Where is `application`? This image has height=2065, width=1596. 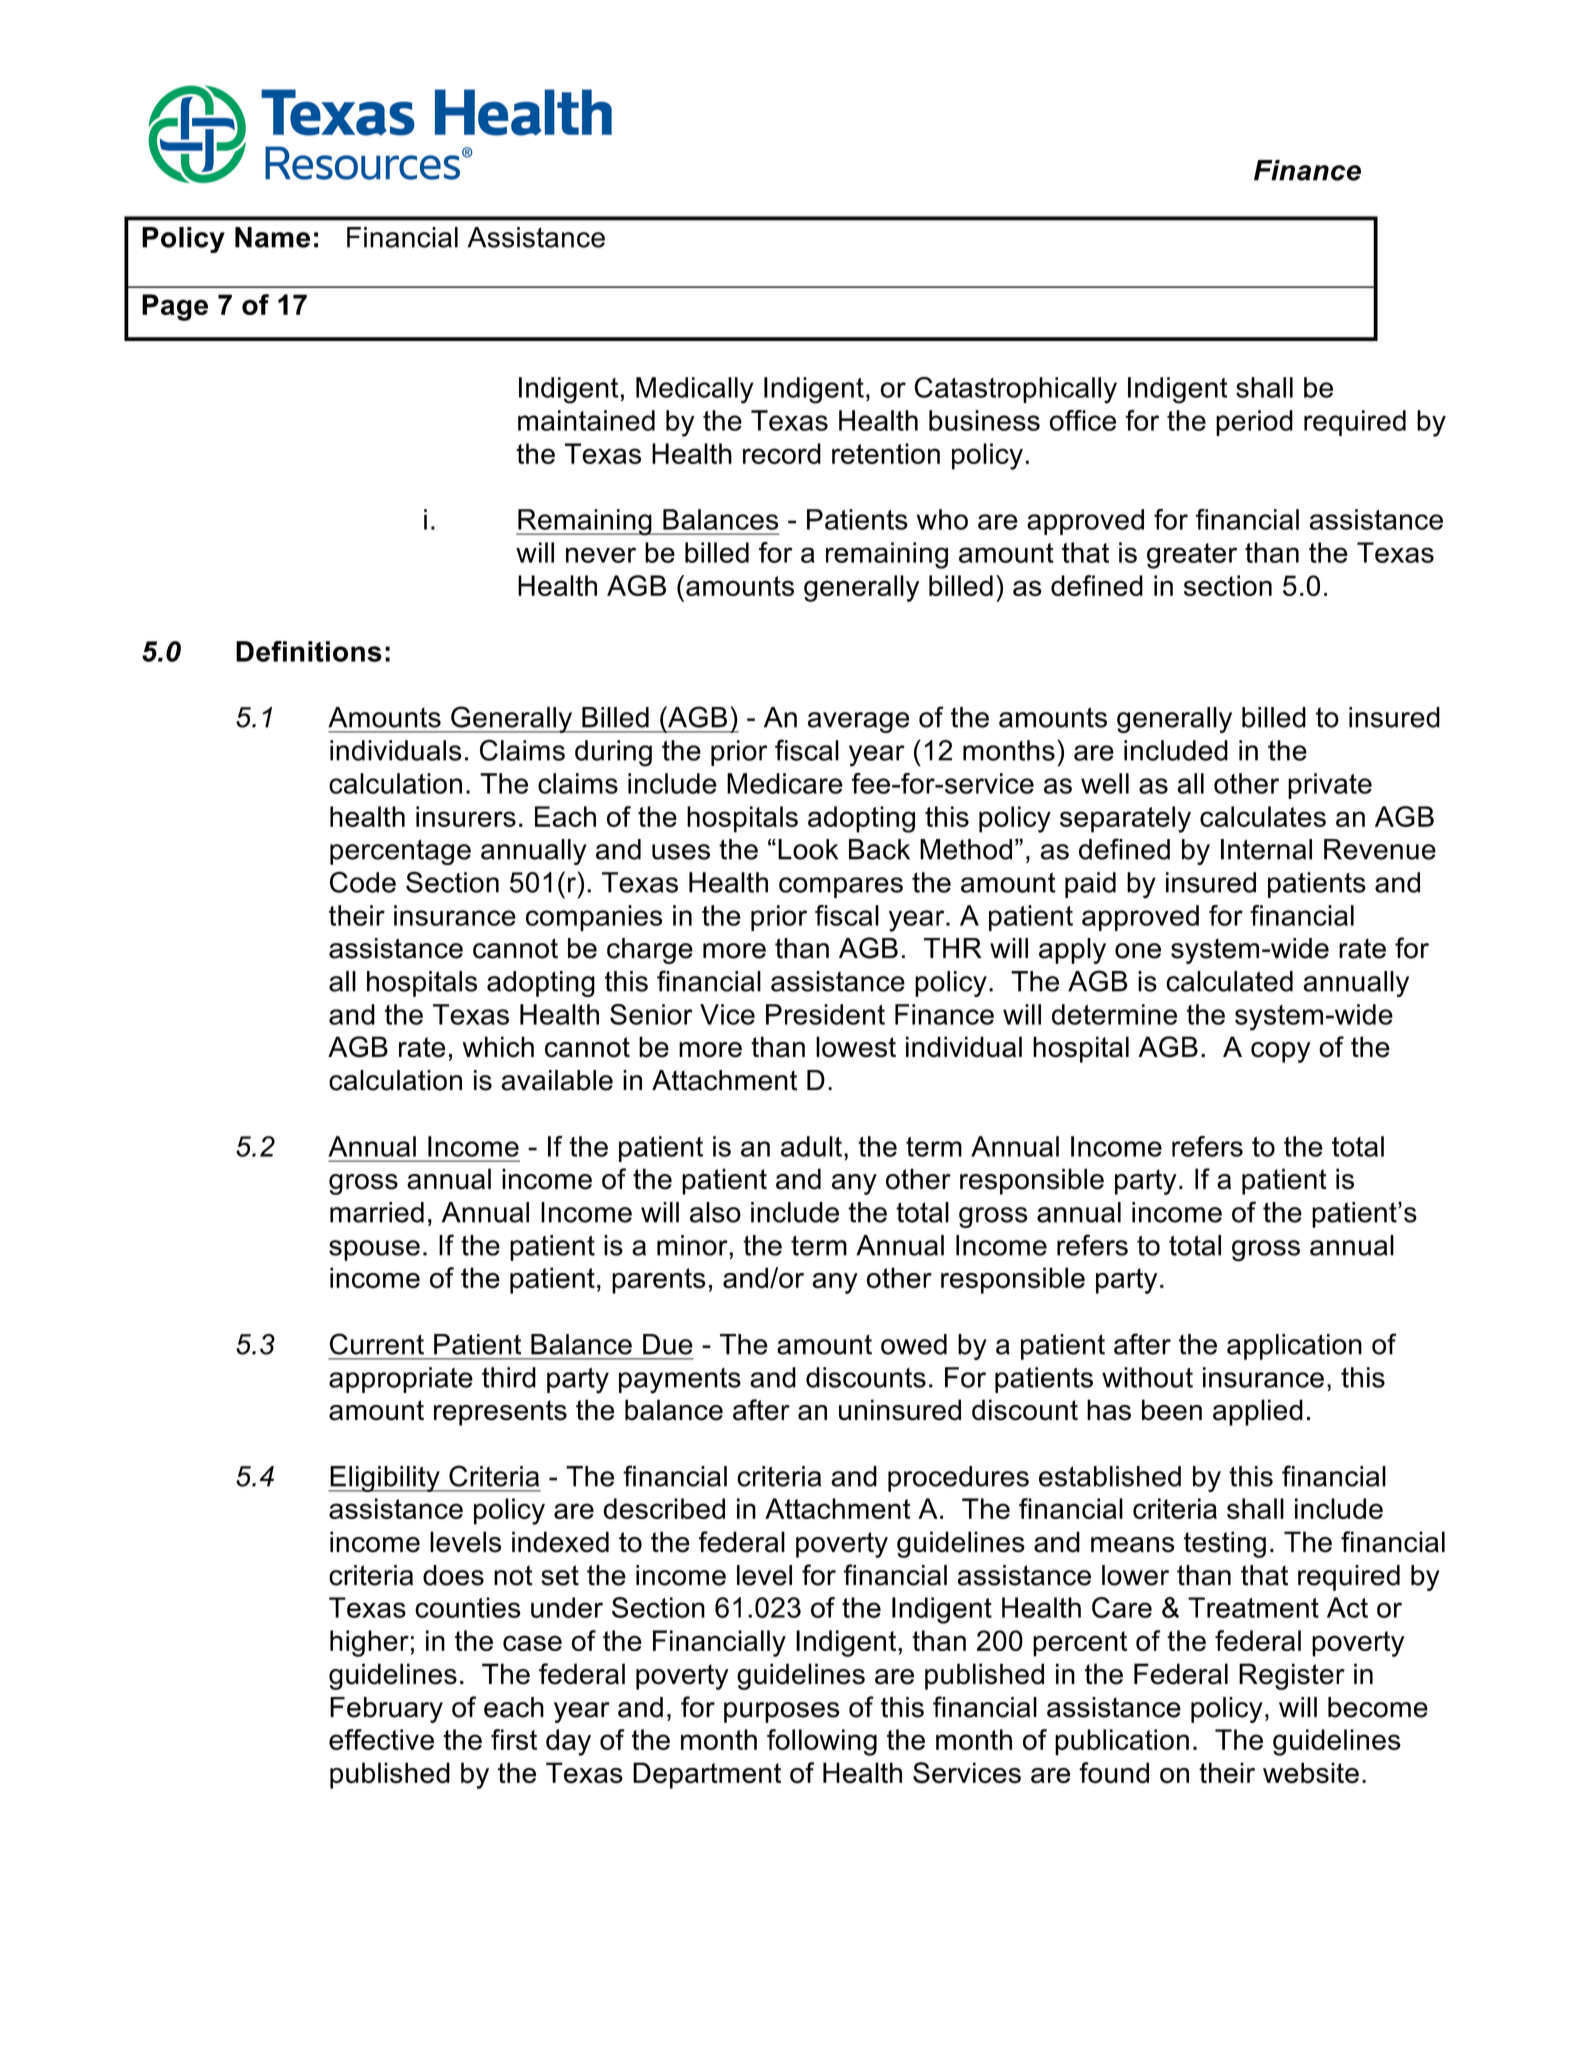
application is located at coordinates (1294, 1347).
